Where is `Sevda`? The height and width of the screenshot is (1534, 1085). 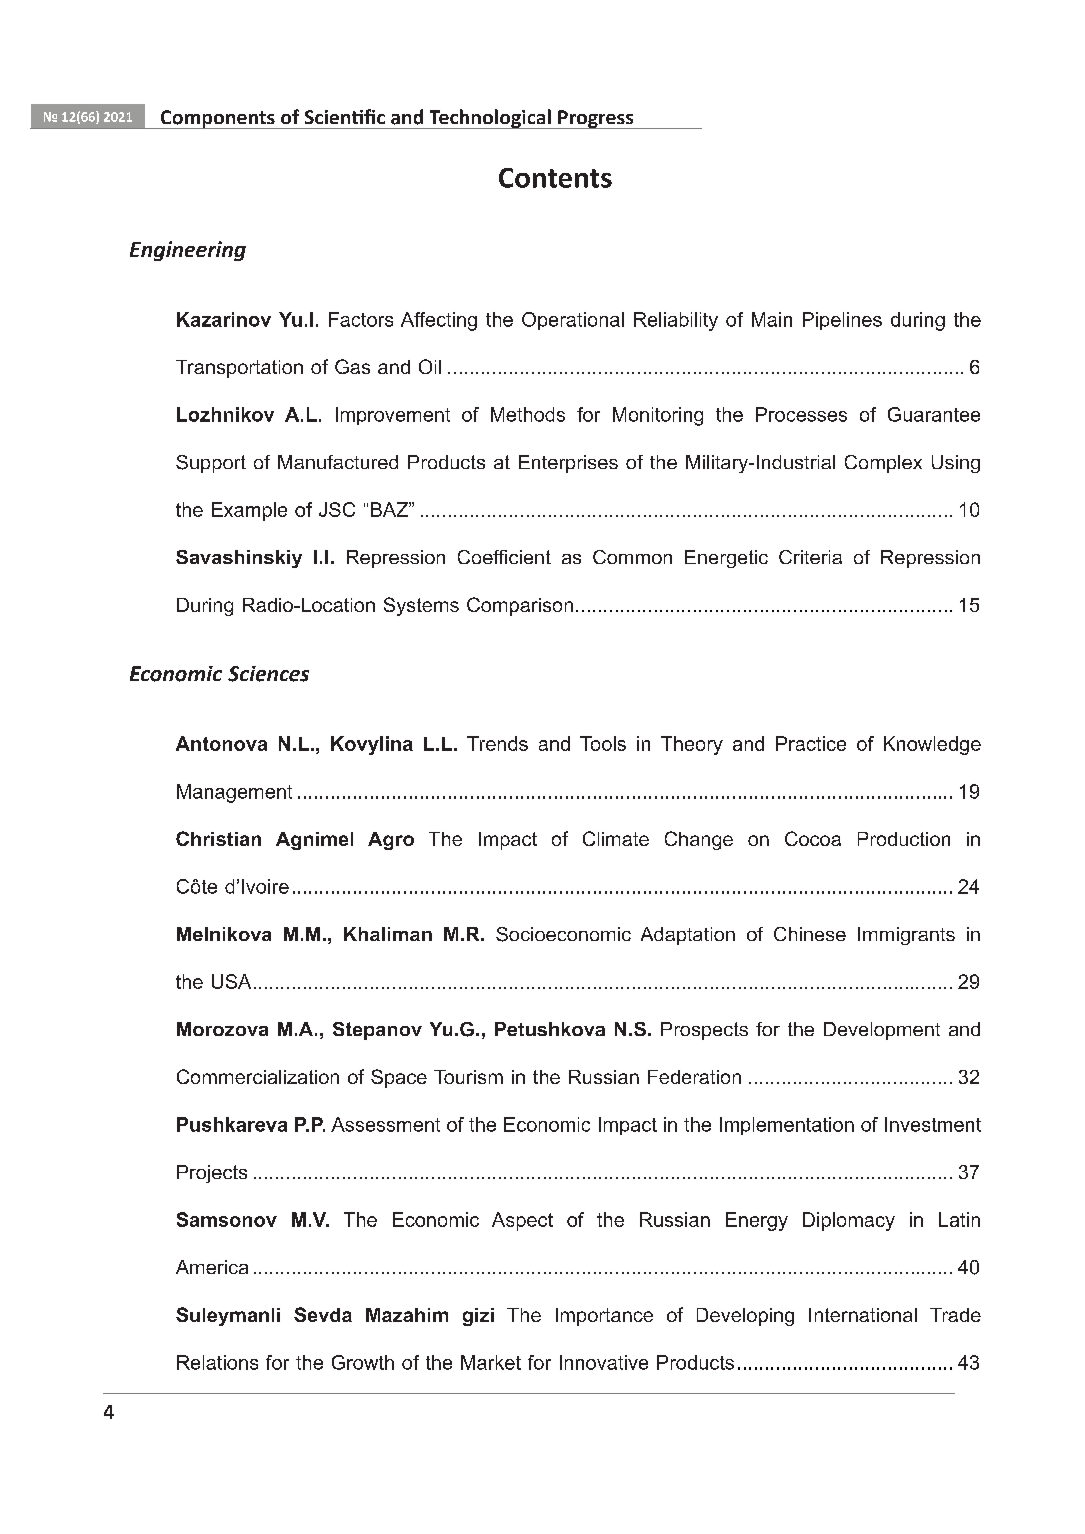 Sevda is located at coordinates (323, 1314).
